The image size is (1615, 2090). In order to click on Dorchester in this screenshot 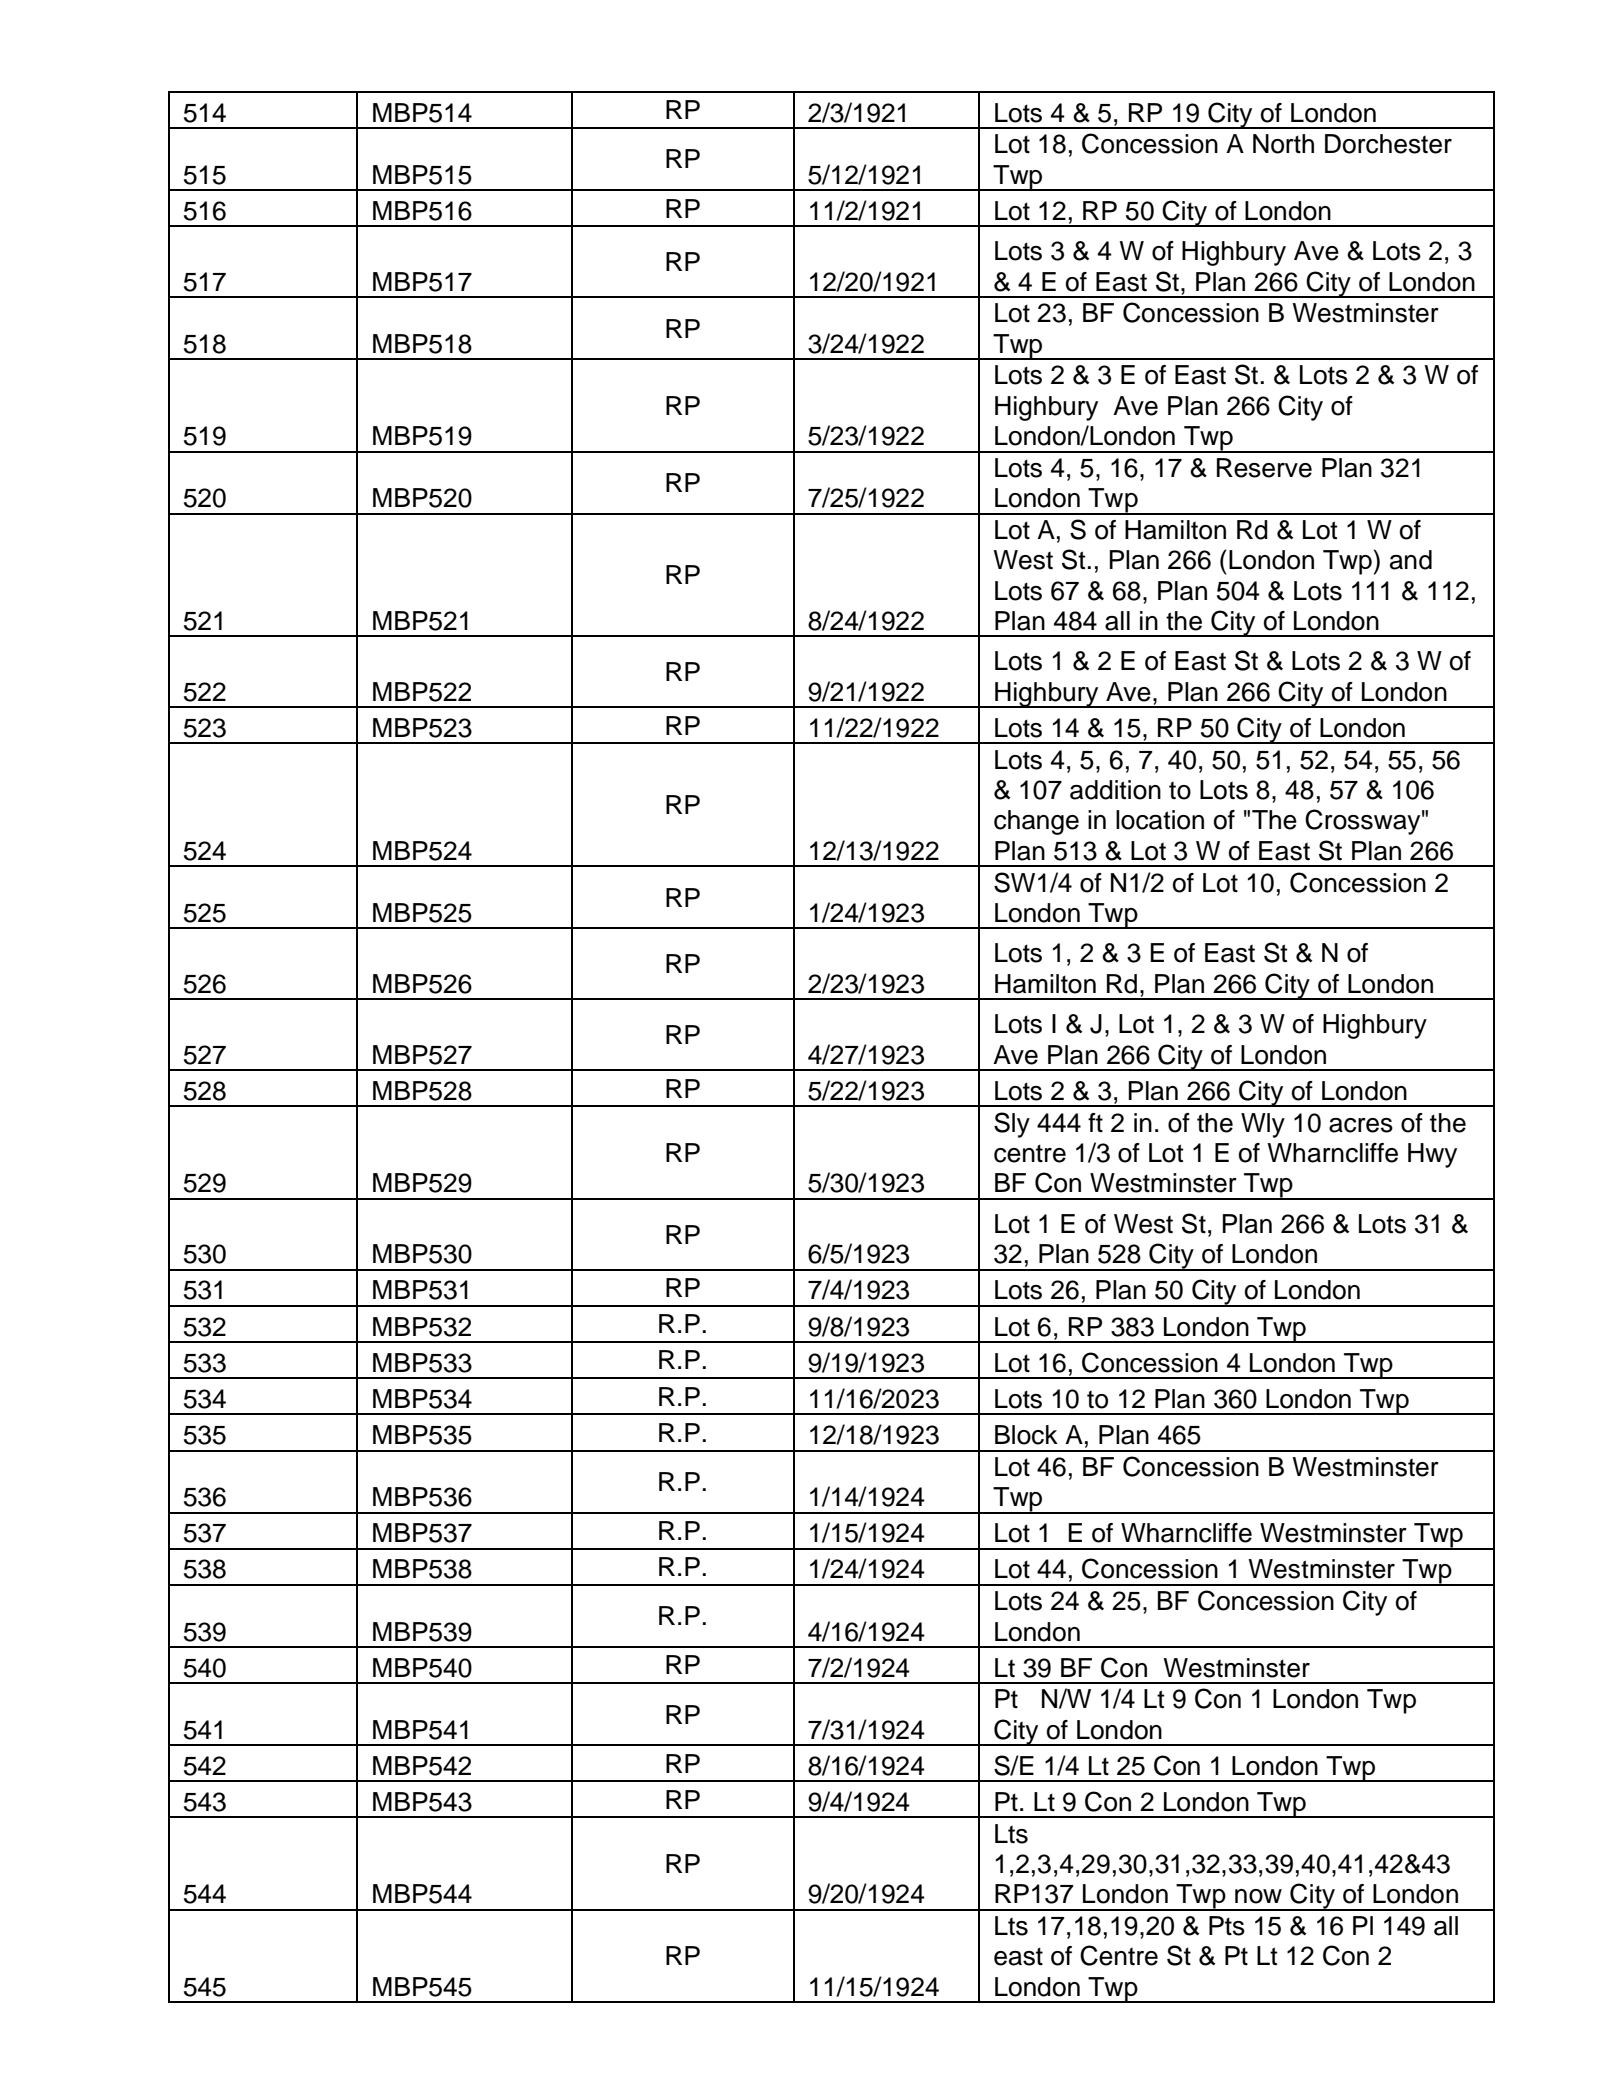, I will do `click(1388, 144)`.
